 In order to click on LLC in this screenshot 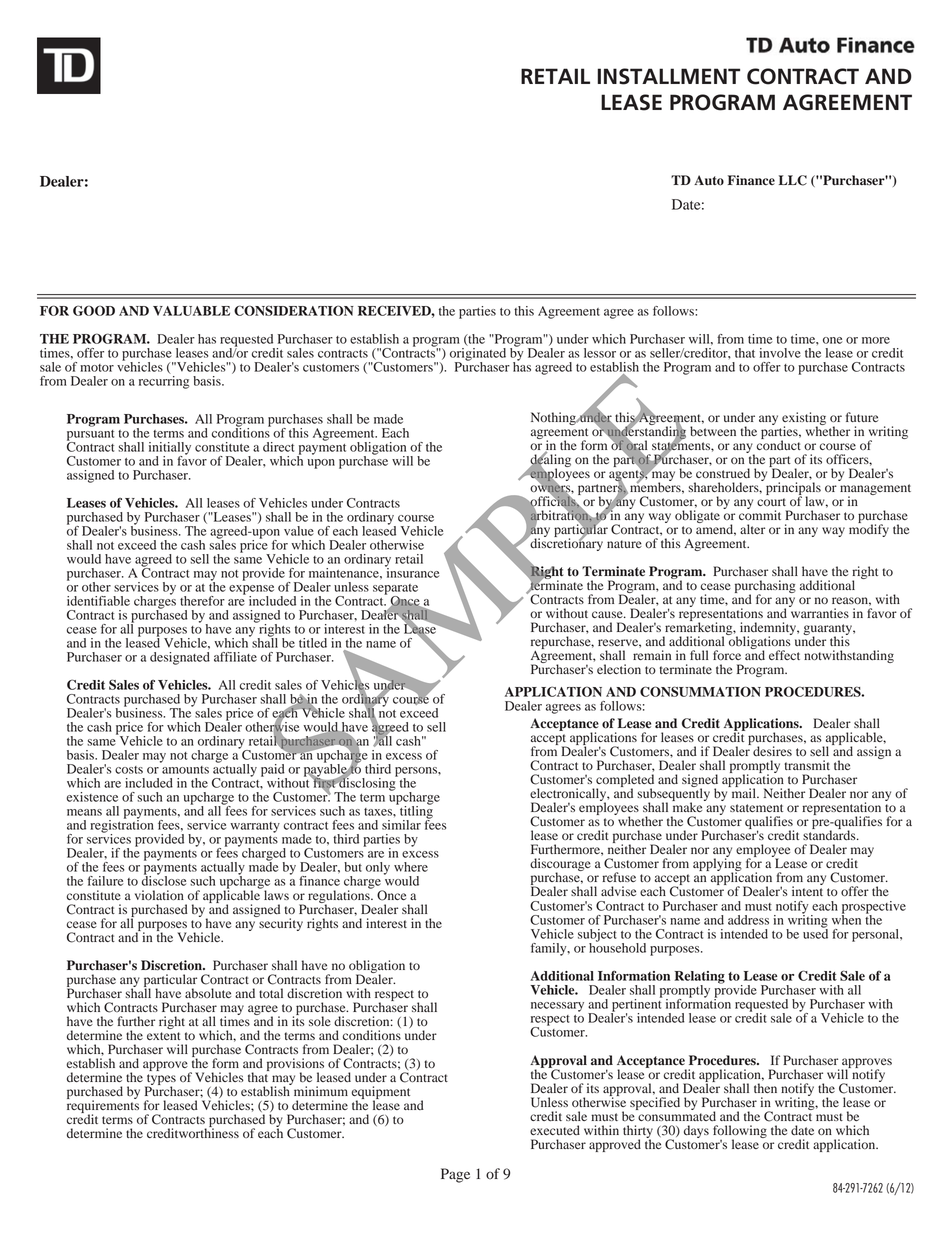, I will do `click(793, 180)`.
